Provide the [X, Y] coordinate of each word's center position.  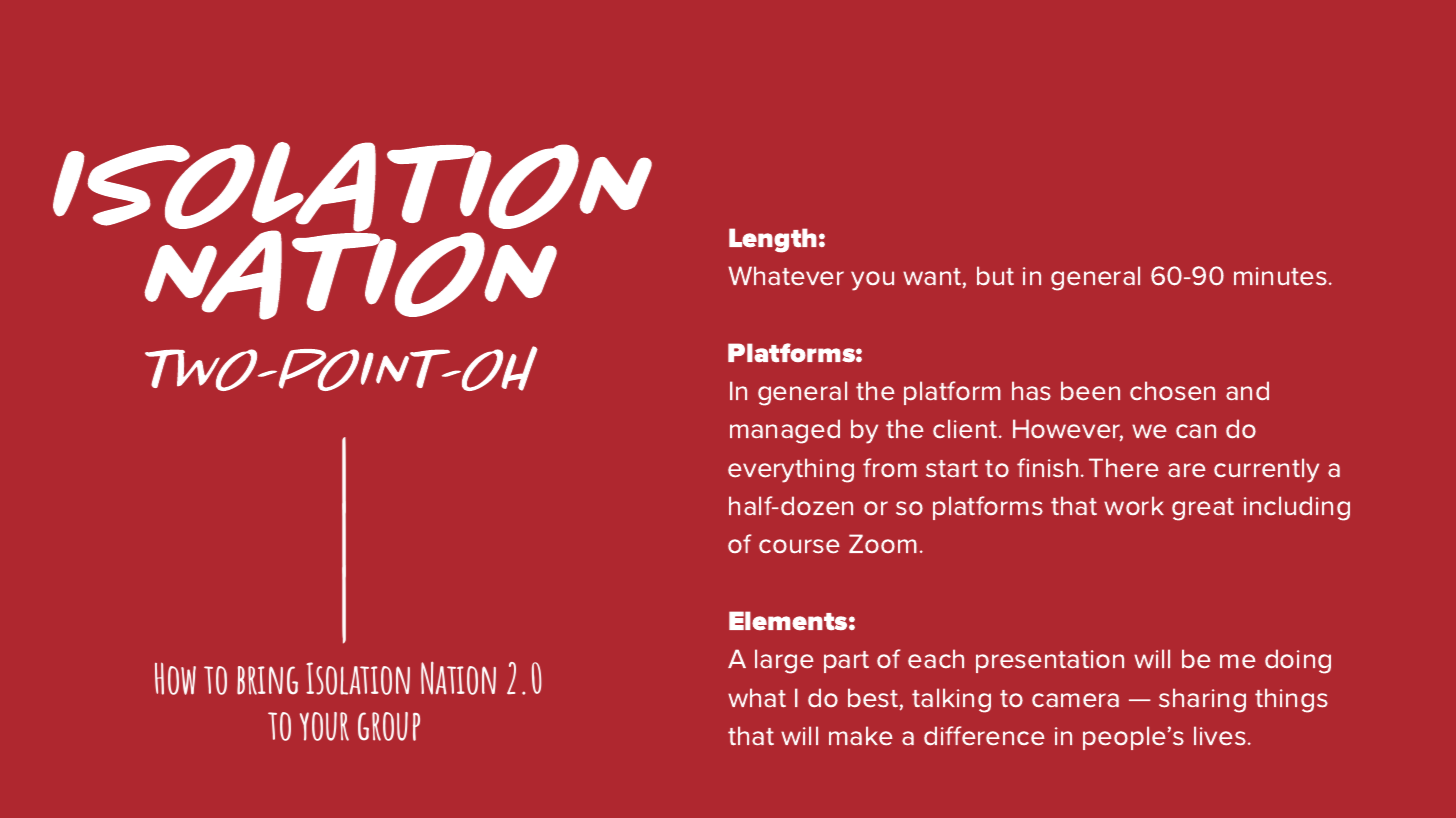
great [1203, 509]
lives [1220, 736]
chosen [1172, 391]
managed [785, 431]
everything [791, 470]
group [389, 726]
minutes [1280, 276]
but [995, 275]
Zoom [883, 543]
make [861, 735]
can [1196, 431]
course [799, 546]
